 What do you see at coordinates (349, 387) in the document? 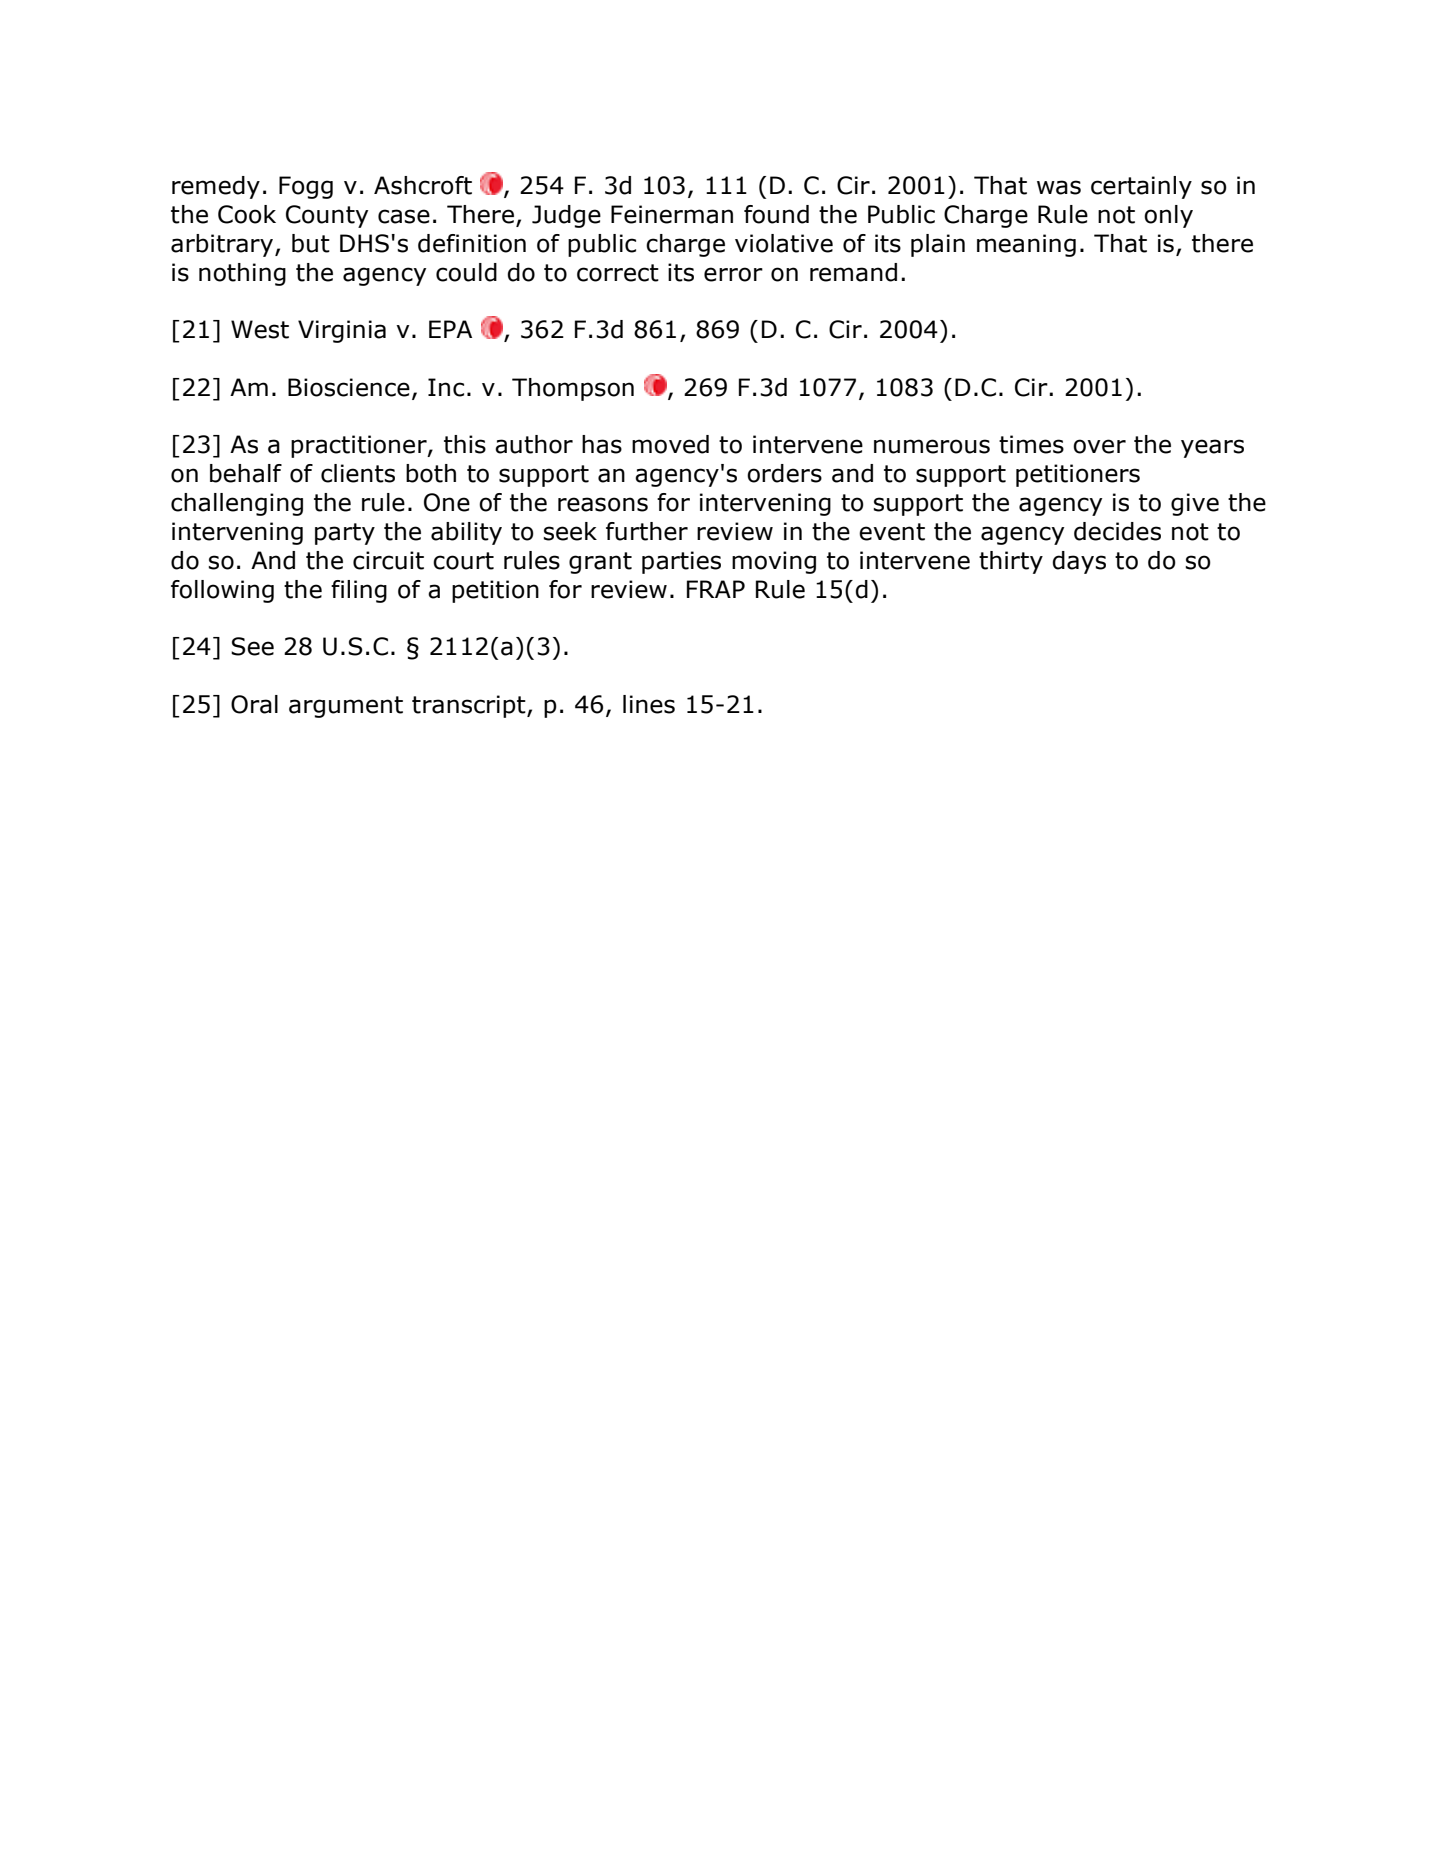
I see `Bioscience` at bounding box center [349, 387].
